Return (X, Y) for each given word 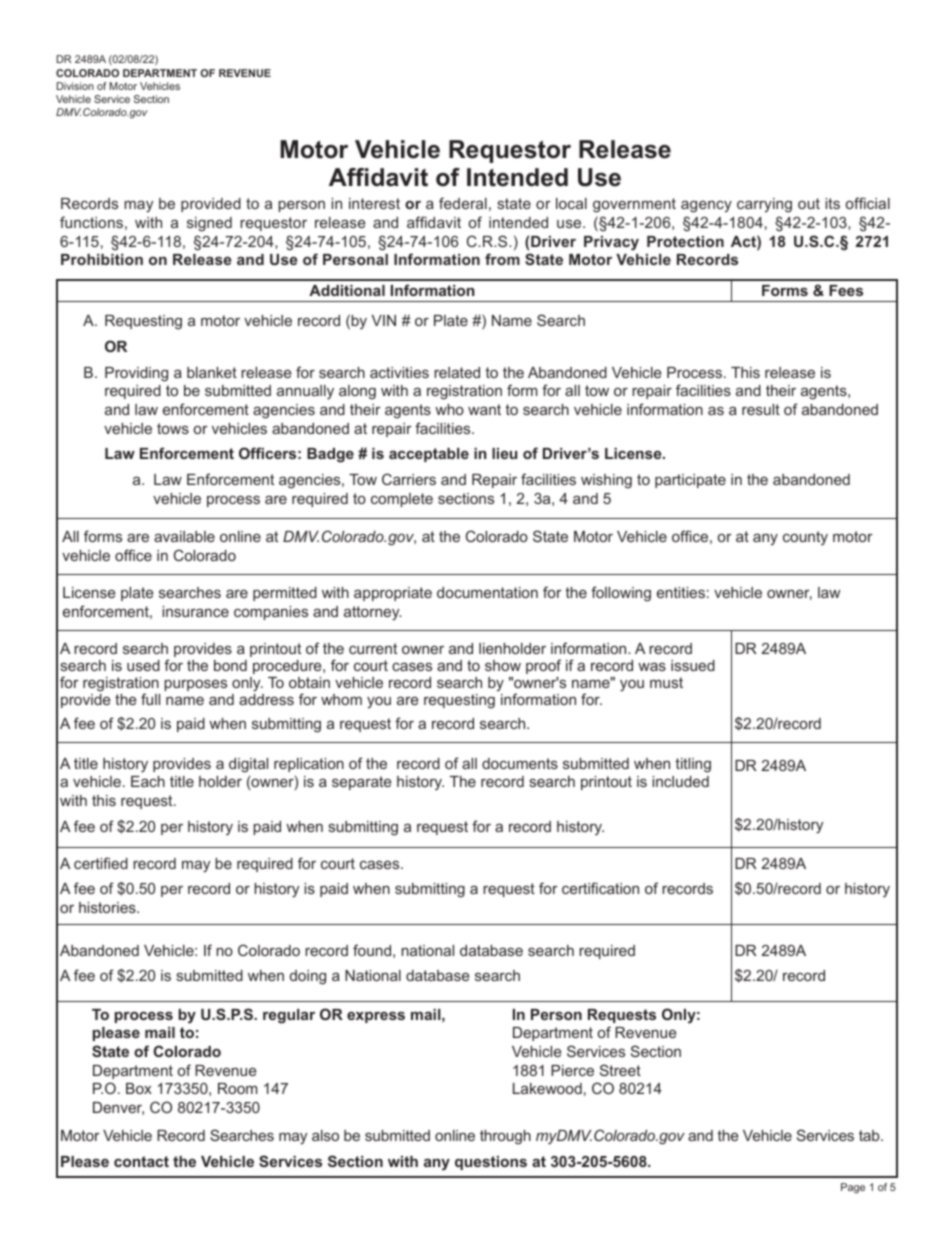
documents (520, 763)
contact (141, 1161)
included (680, 781)
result (761, 409)
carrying (764, 205)
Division (75, 86)
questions (491, 1163)
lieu (504, 453)
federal (463, 203)
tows (173, 428)
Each (148, 781)
